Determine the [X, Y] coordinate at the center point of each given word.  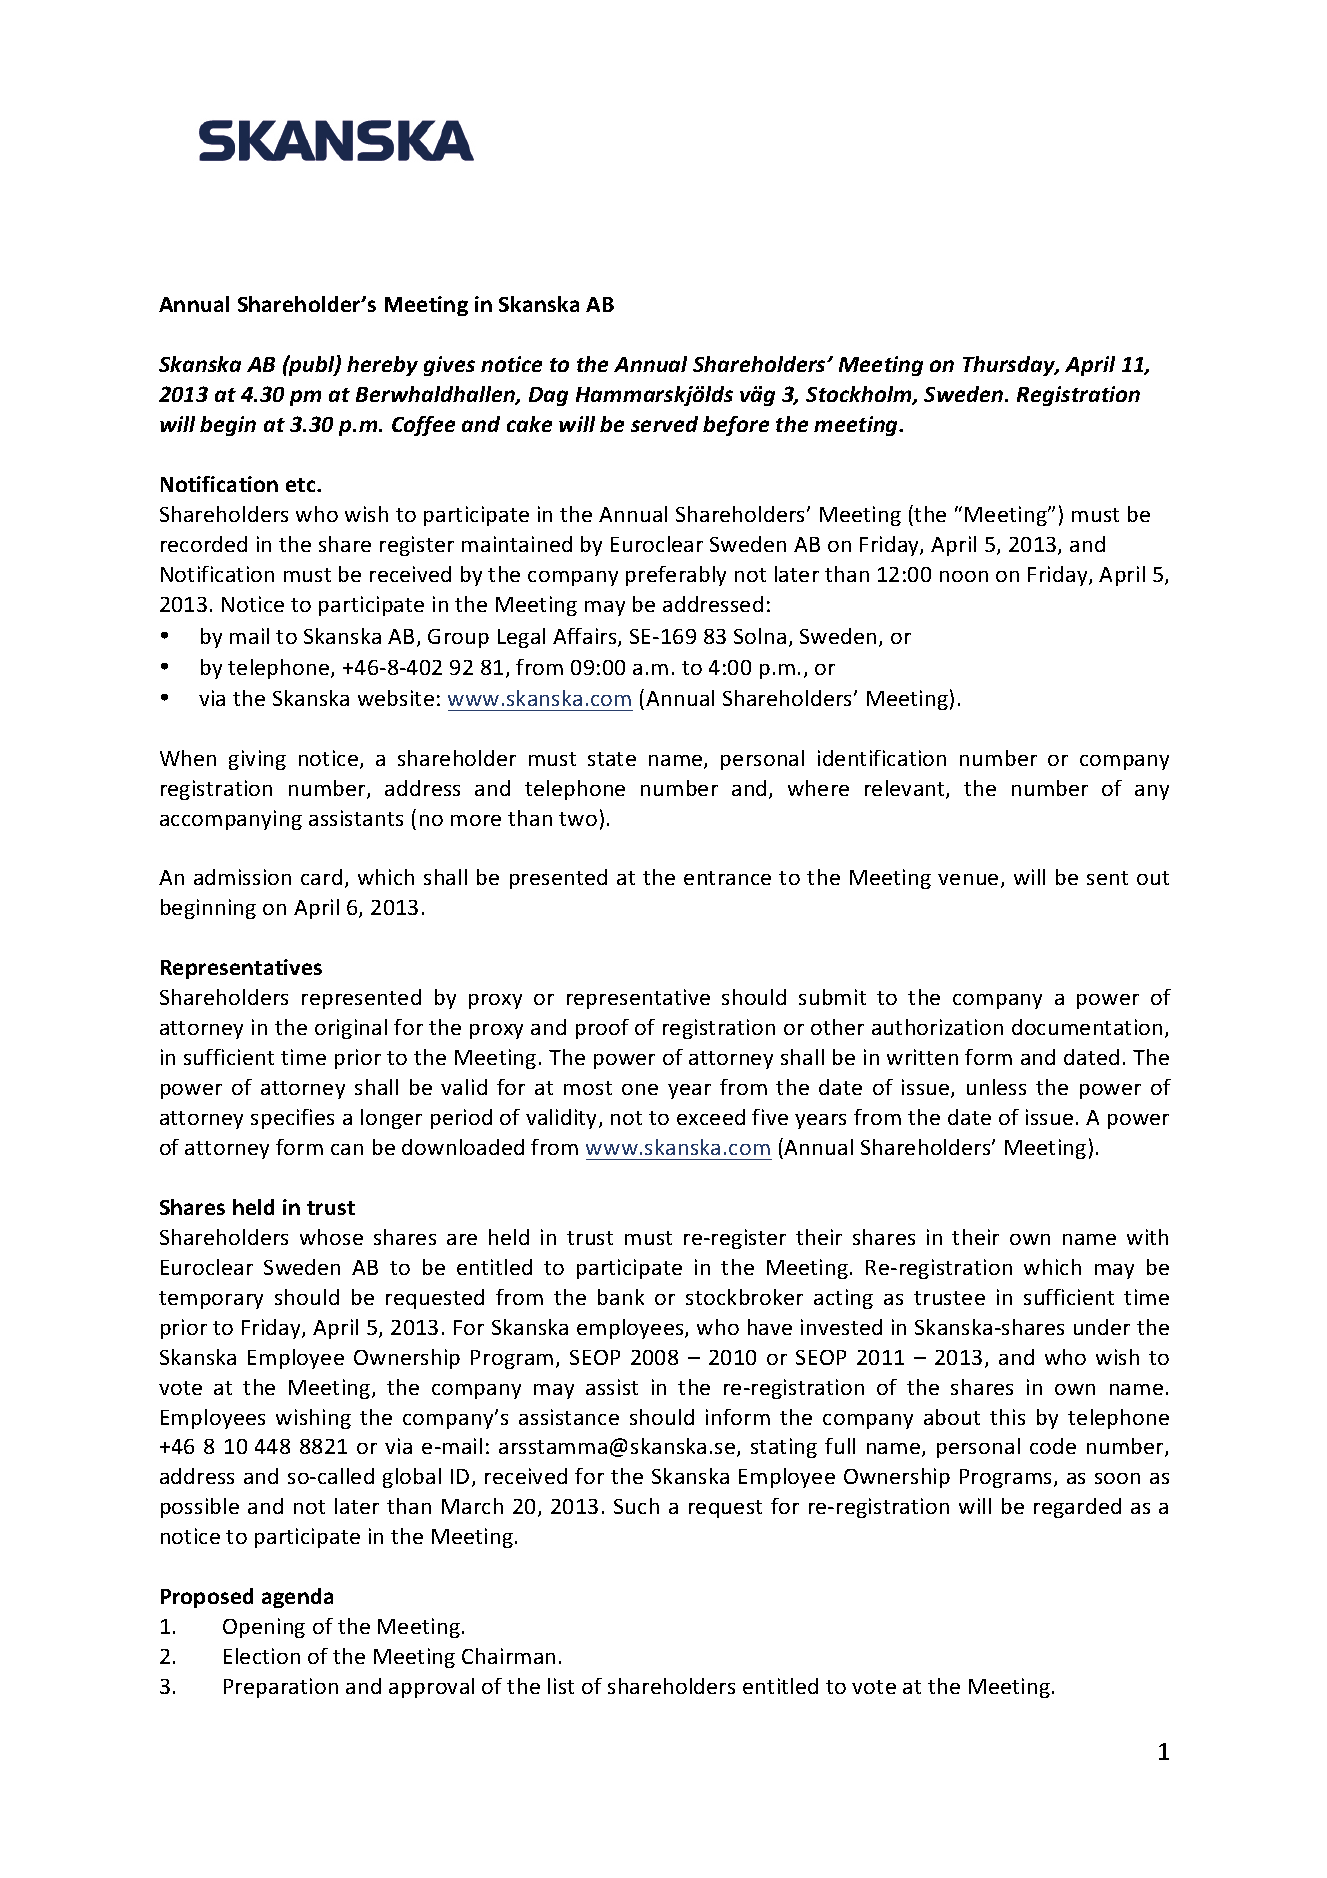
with [1147, 1237]
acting [843, 1299]
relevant [906, 789]
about [952, 1417]
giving [257, 760]
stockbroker [744, 1297]
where [818, 788]
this [1007, 1417]
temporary [211, 1300]
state [612, 759]
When [188, 758]
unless [996, 1087]
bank [621, 1297]
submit [832, 997]
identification [882, 758]
